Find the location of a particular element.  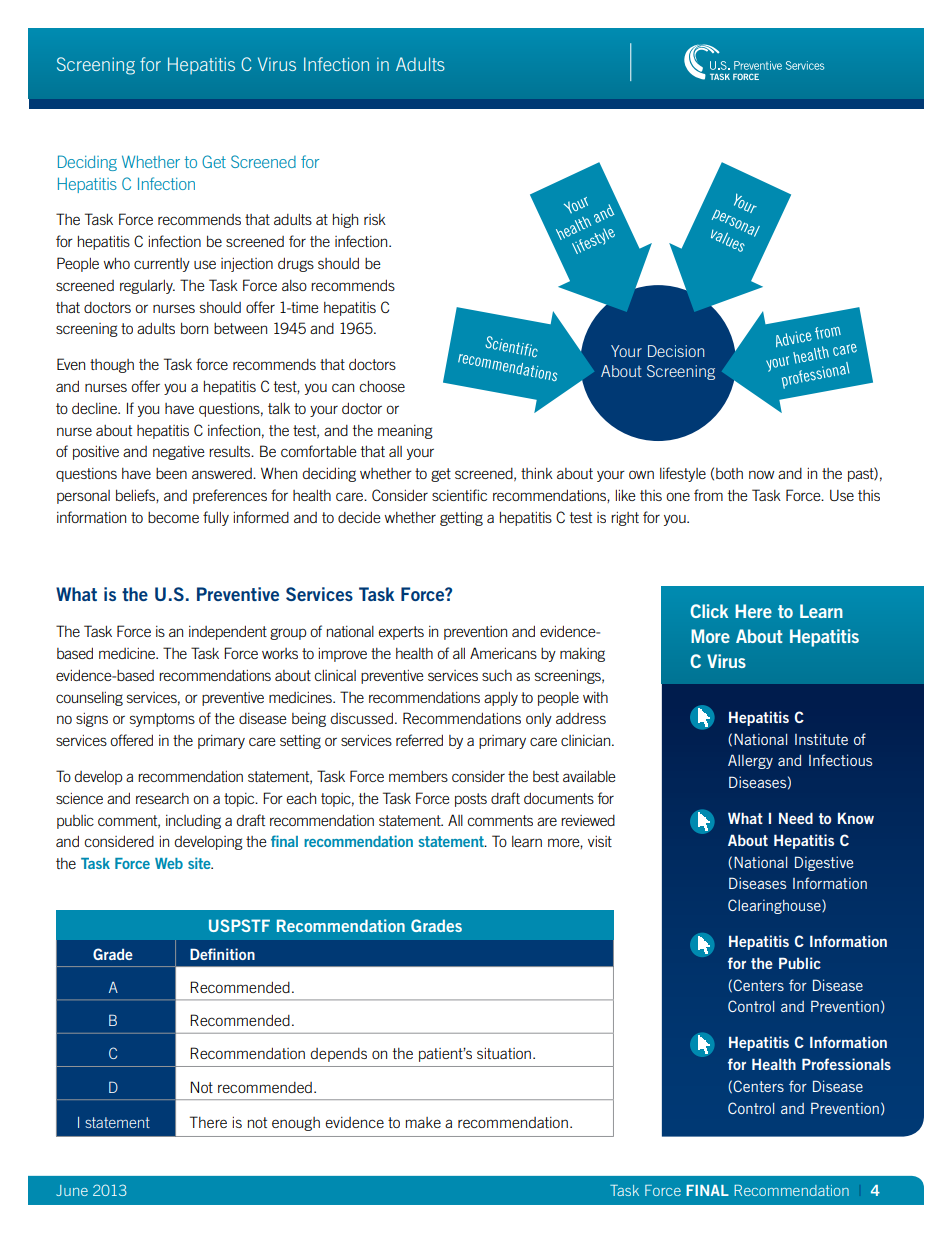

Digestive is located at coordinates (824, 863).
